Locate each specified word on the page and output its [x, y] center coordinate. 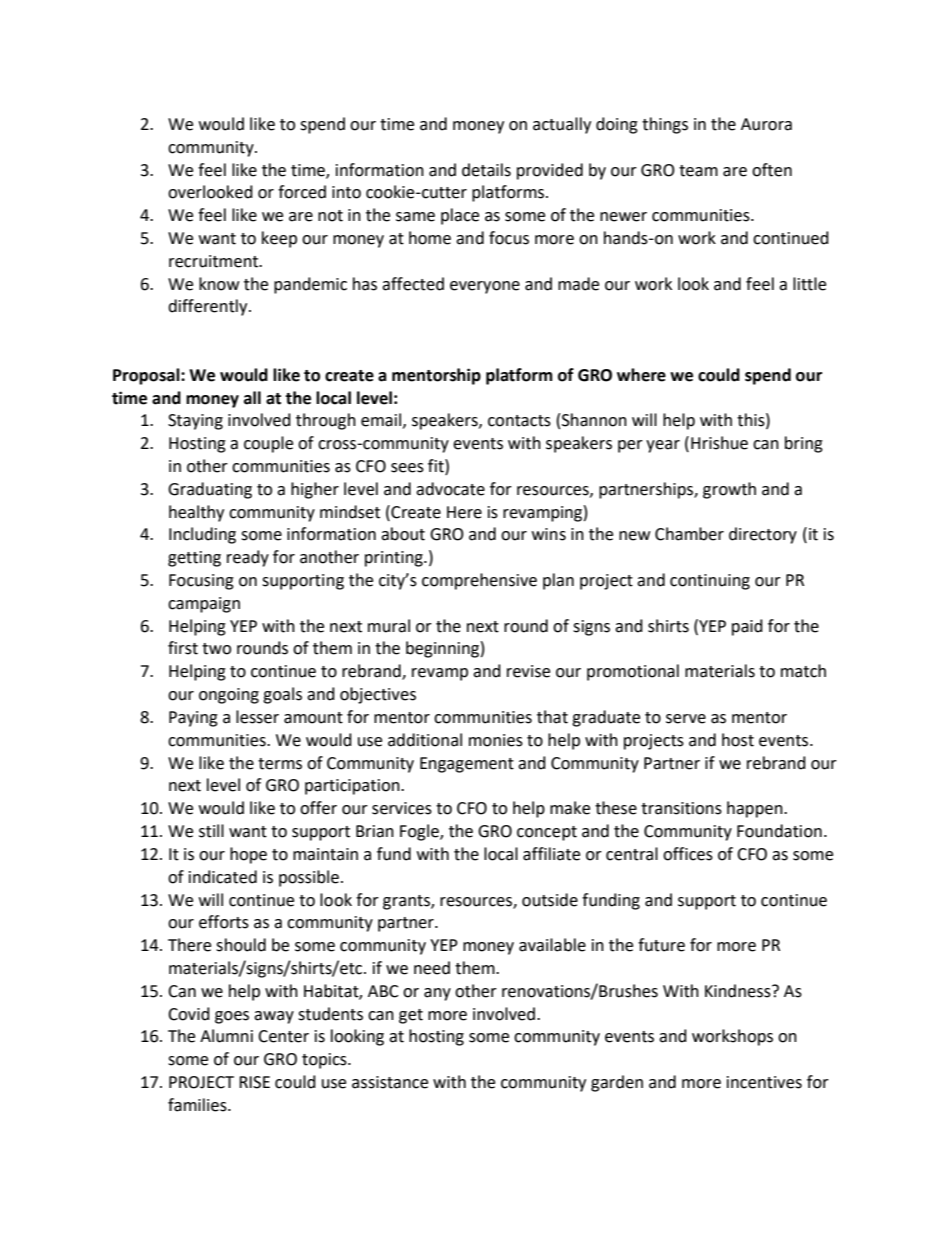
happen [756, 809]
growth [729, 490]
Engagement [467, 765]
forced [302, 192]
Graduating [210, 490]
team [698, 171]
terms [280, 764]
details [486, 170]
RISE [254, 1082]
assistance [390, 1082]
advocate [450, 489]
